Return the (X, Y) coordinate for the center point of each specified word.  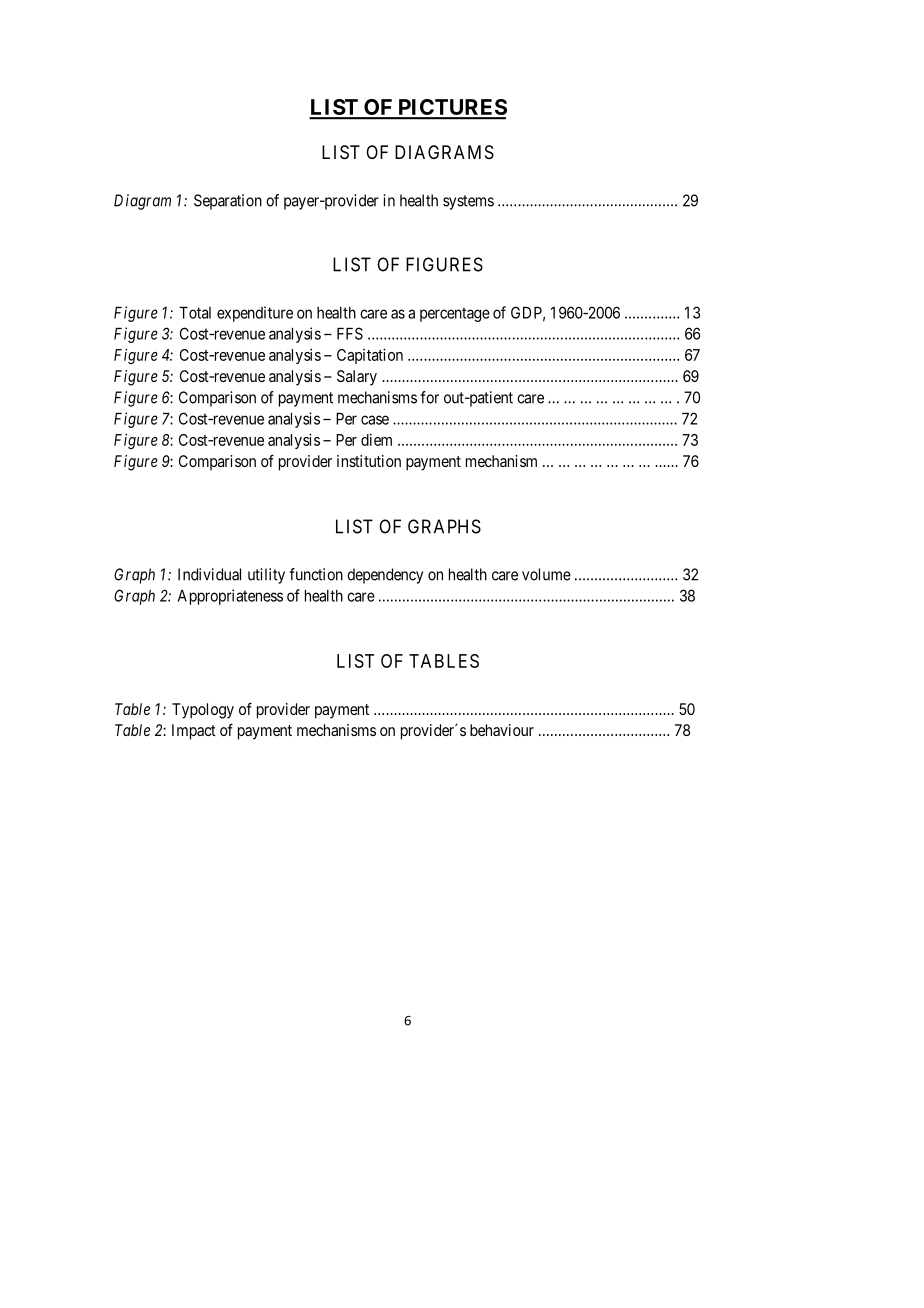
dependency (385, 576)
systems (468, 202)
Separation (228, 202)
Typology (203, 711)
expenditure (255, 314)
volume (546, 574)
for (429, 397)
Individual (209, 574)
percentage (455, 314)
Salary (357, 378)
